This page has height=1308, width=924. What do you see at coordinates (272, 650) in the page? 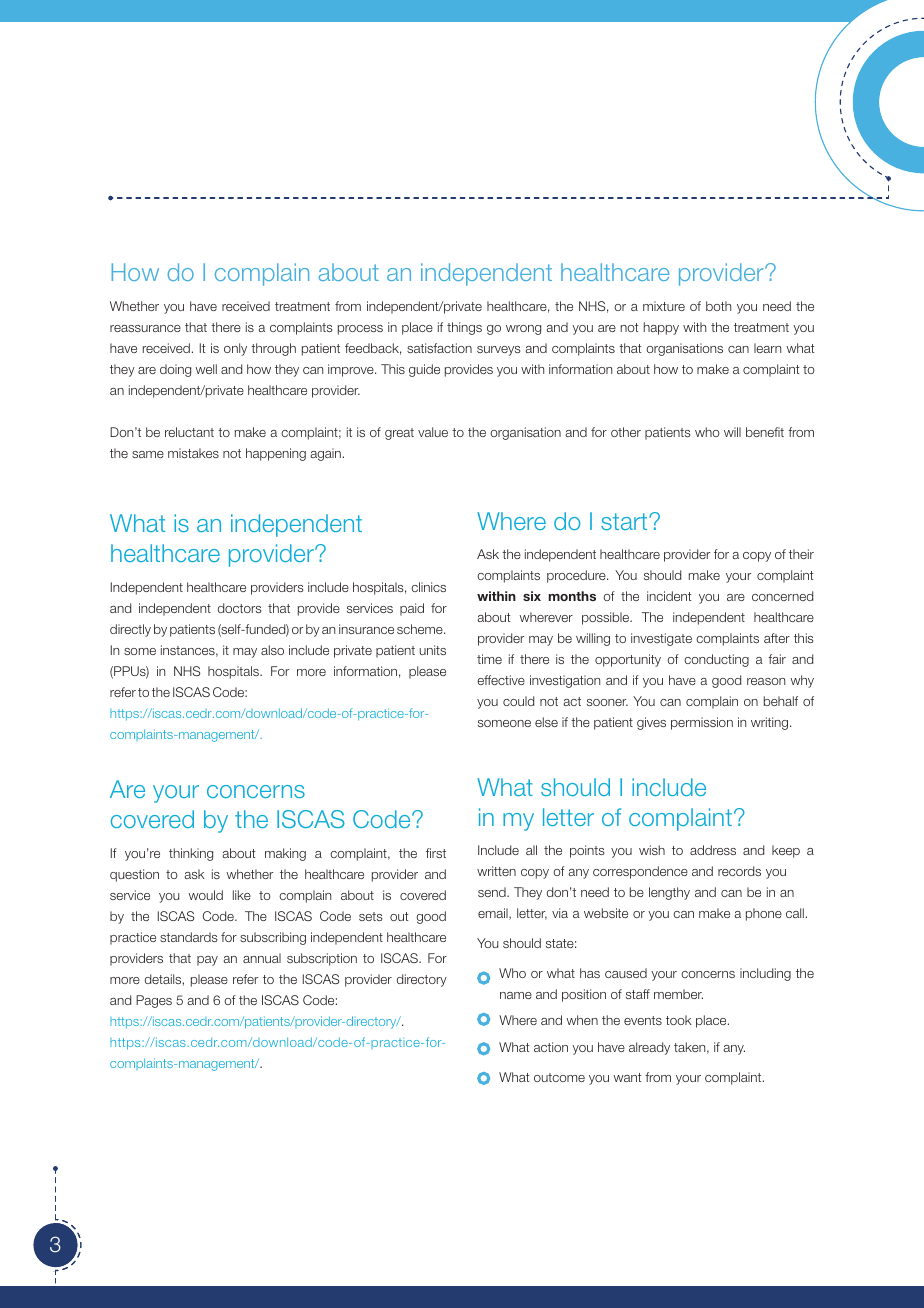
I see `also` at bounding box center [272, 650].
